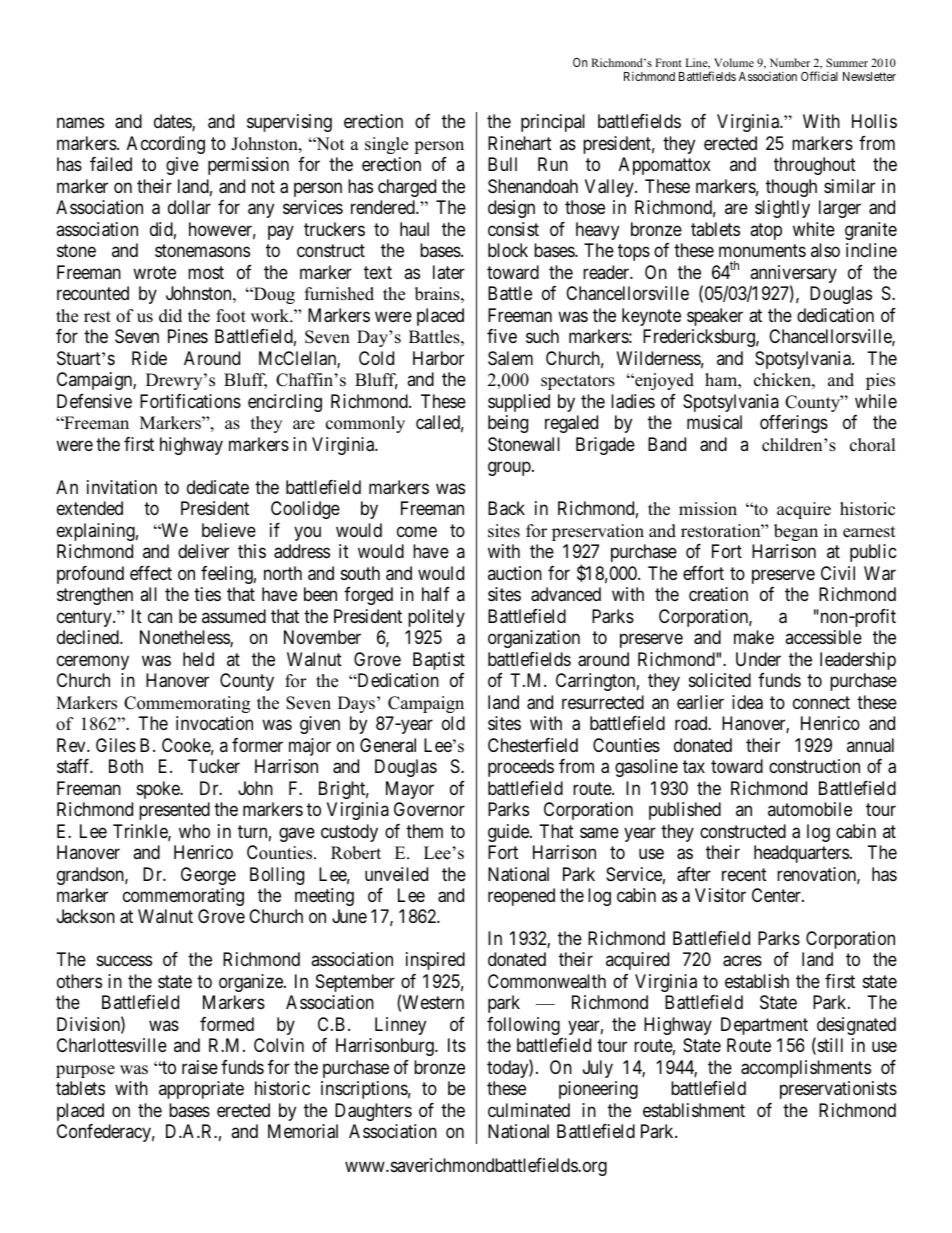 Image resolution: width=952 pixels, height=1233 pixels. What do you see at coordinates (715, 317) in the document?
I see `speaker` at bounding box center [715, 317].
